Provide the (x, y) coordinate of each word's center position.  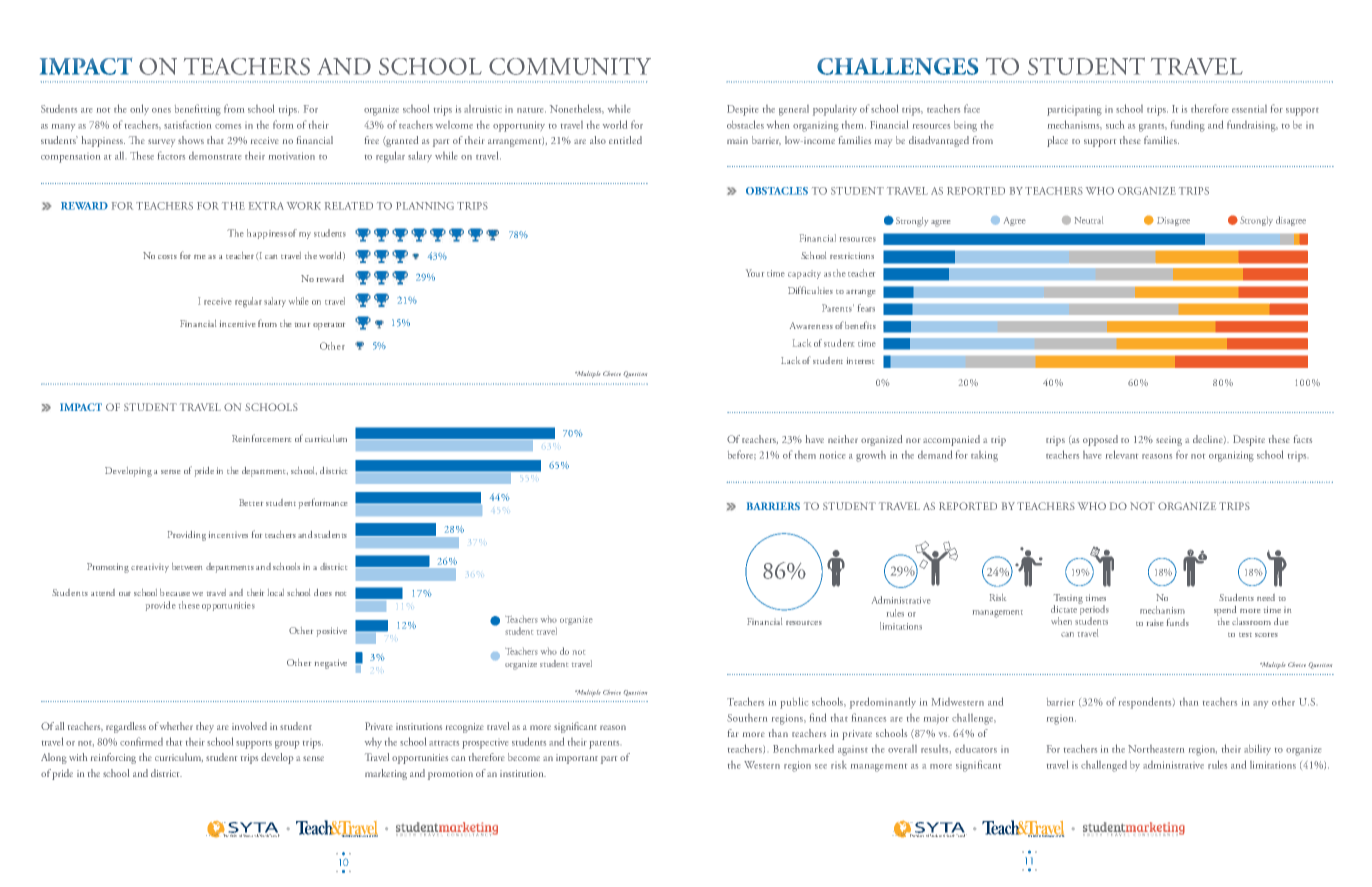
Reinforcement (261, 438)
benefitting (198, 110)
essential (1249, 109)
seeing (1169, 441)
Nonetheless (577, 109)
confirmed (141, 741)
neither (843, 439)
